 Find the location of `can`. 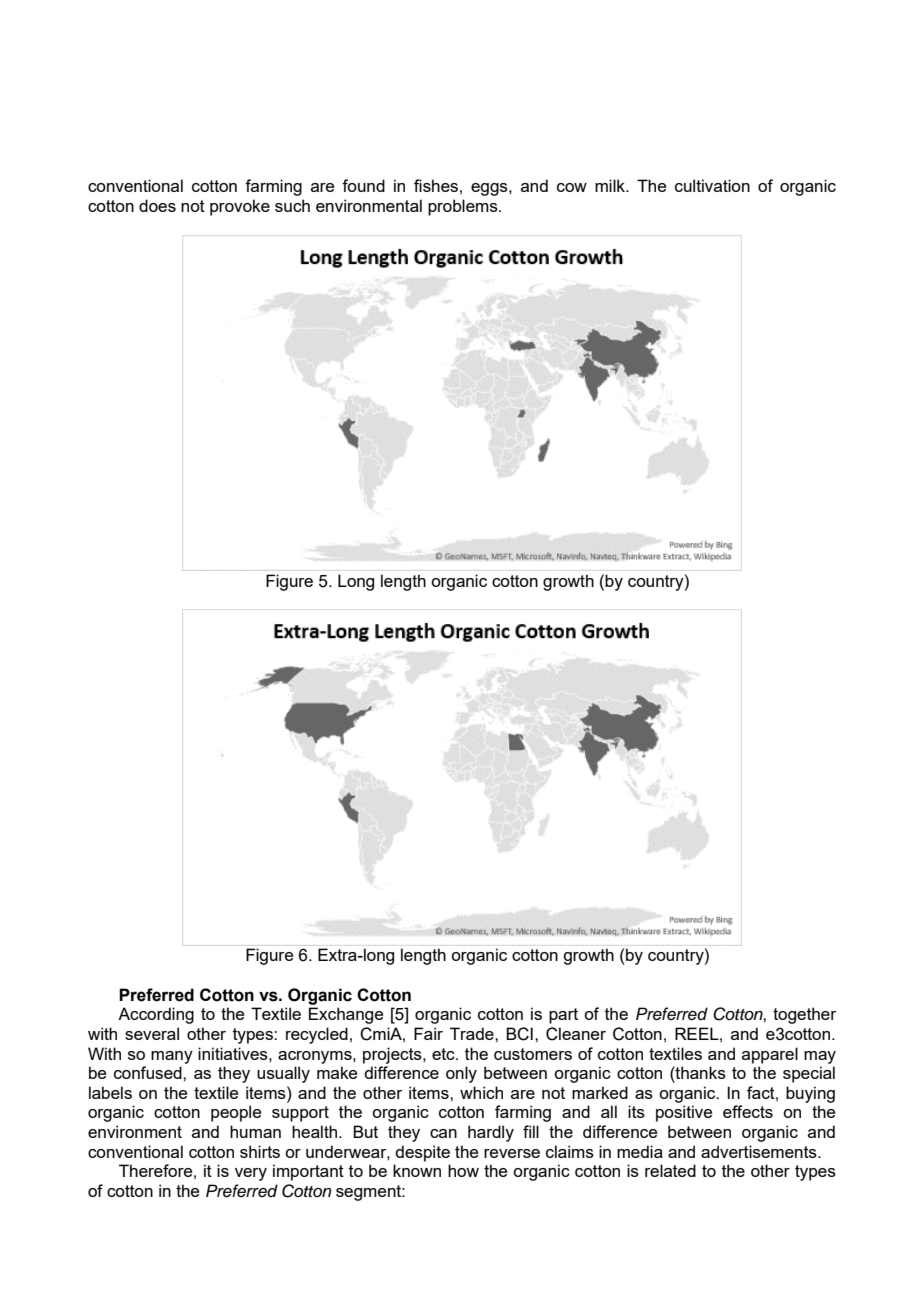

can is located at coordinates (443, 1133).
